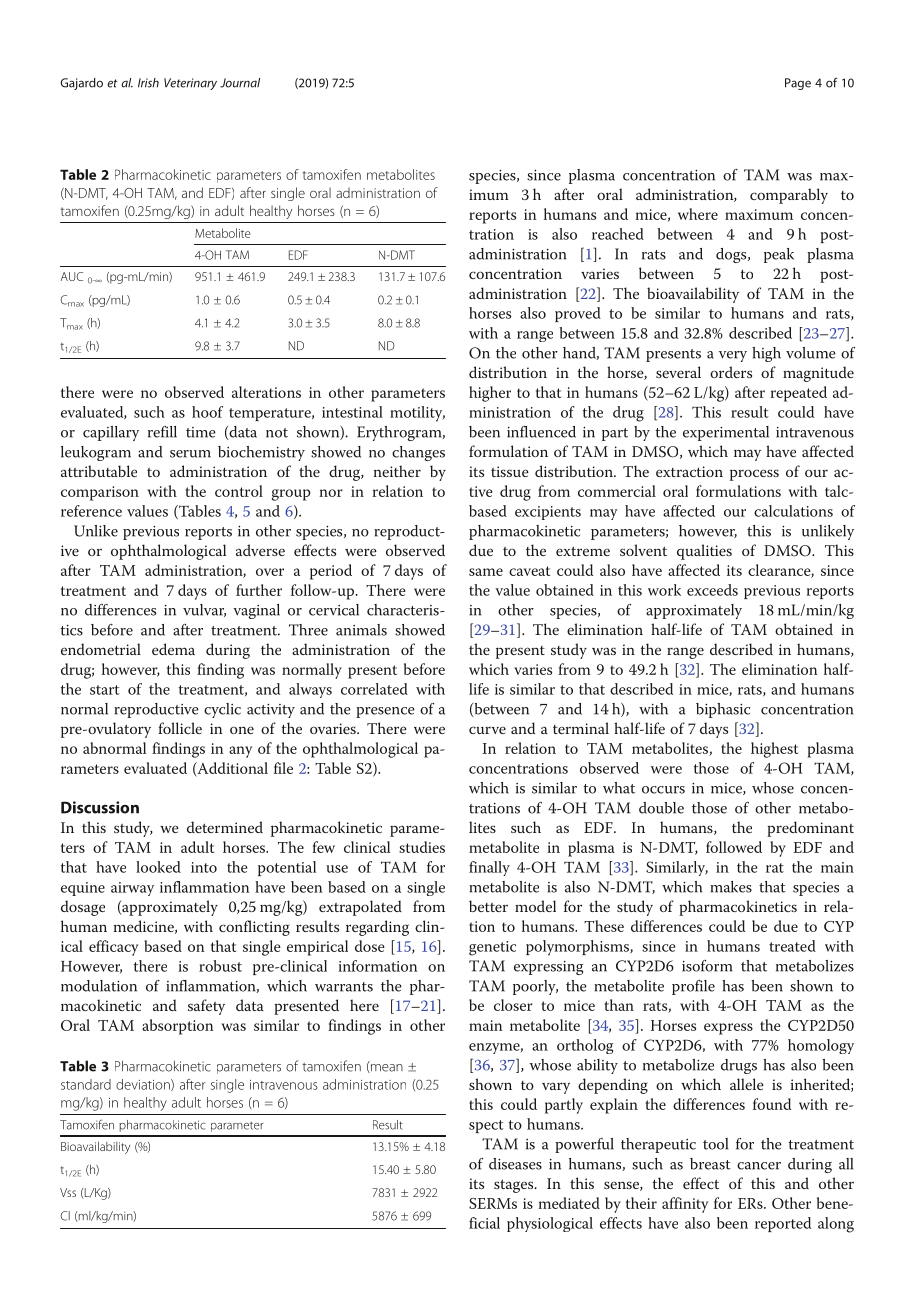  I want to click on studies, so click(422, 847).
